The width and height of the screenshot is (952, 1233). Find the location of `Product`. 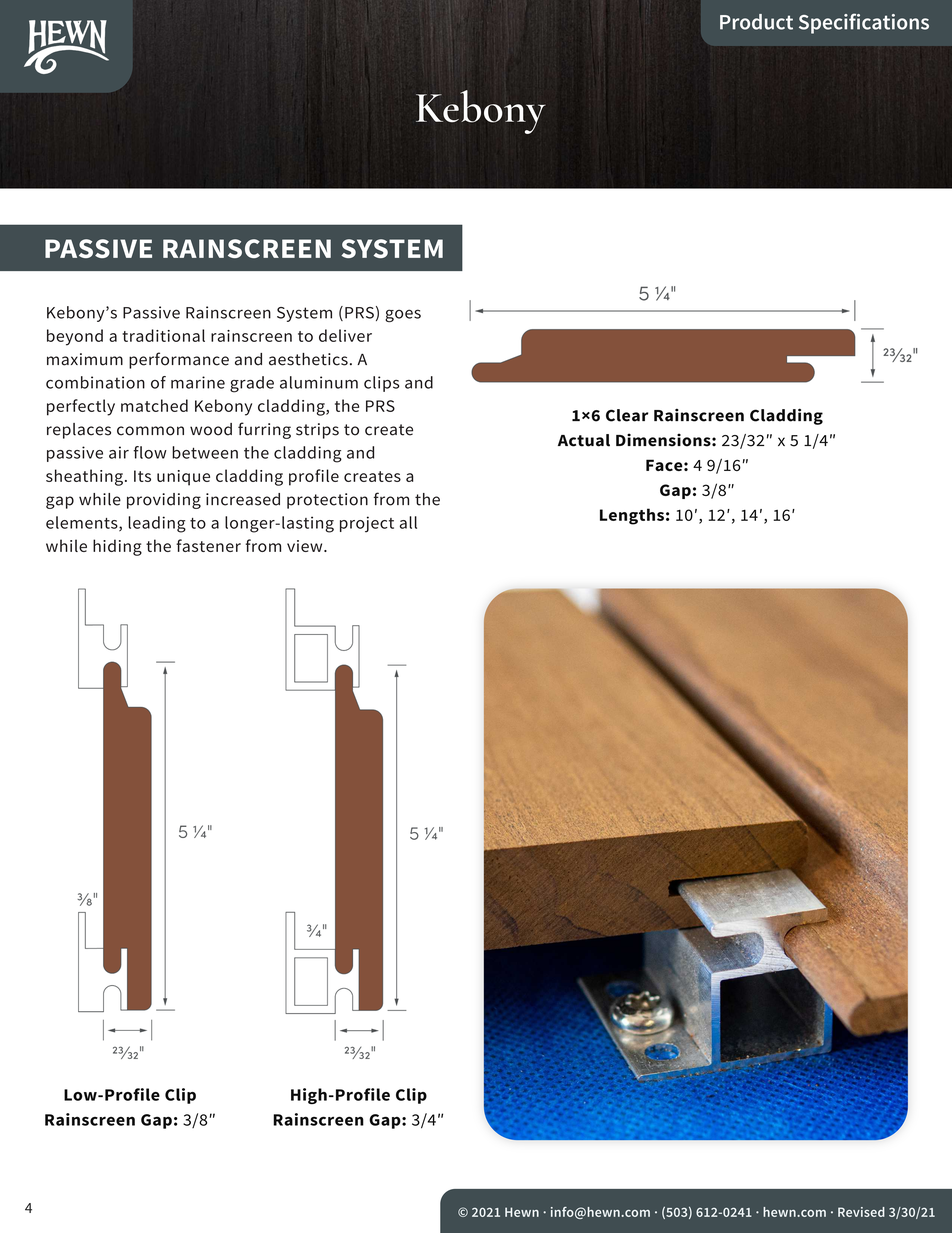

Product is located at coordinates (756, 22).
